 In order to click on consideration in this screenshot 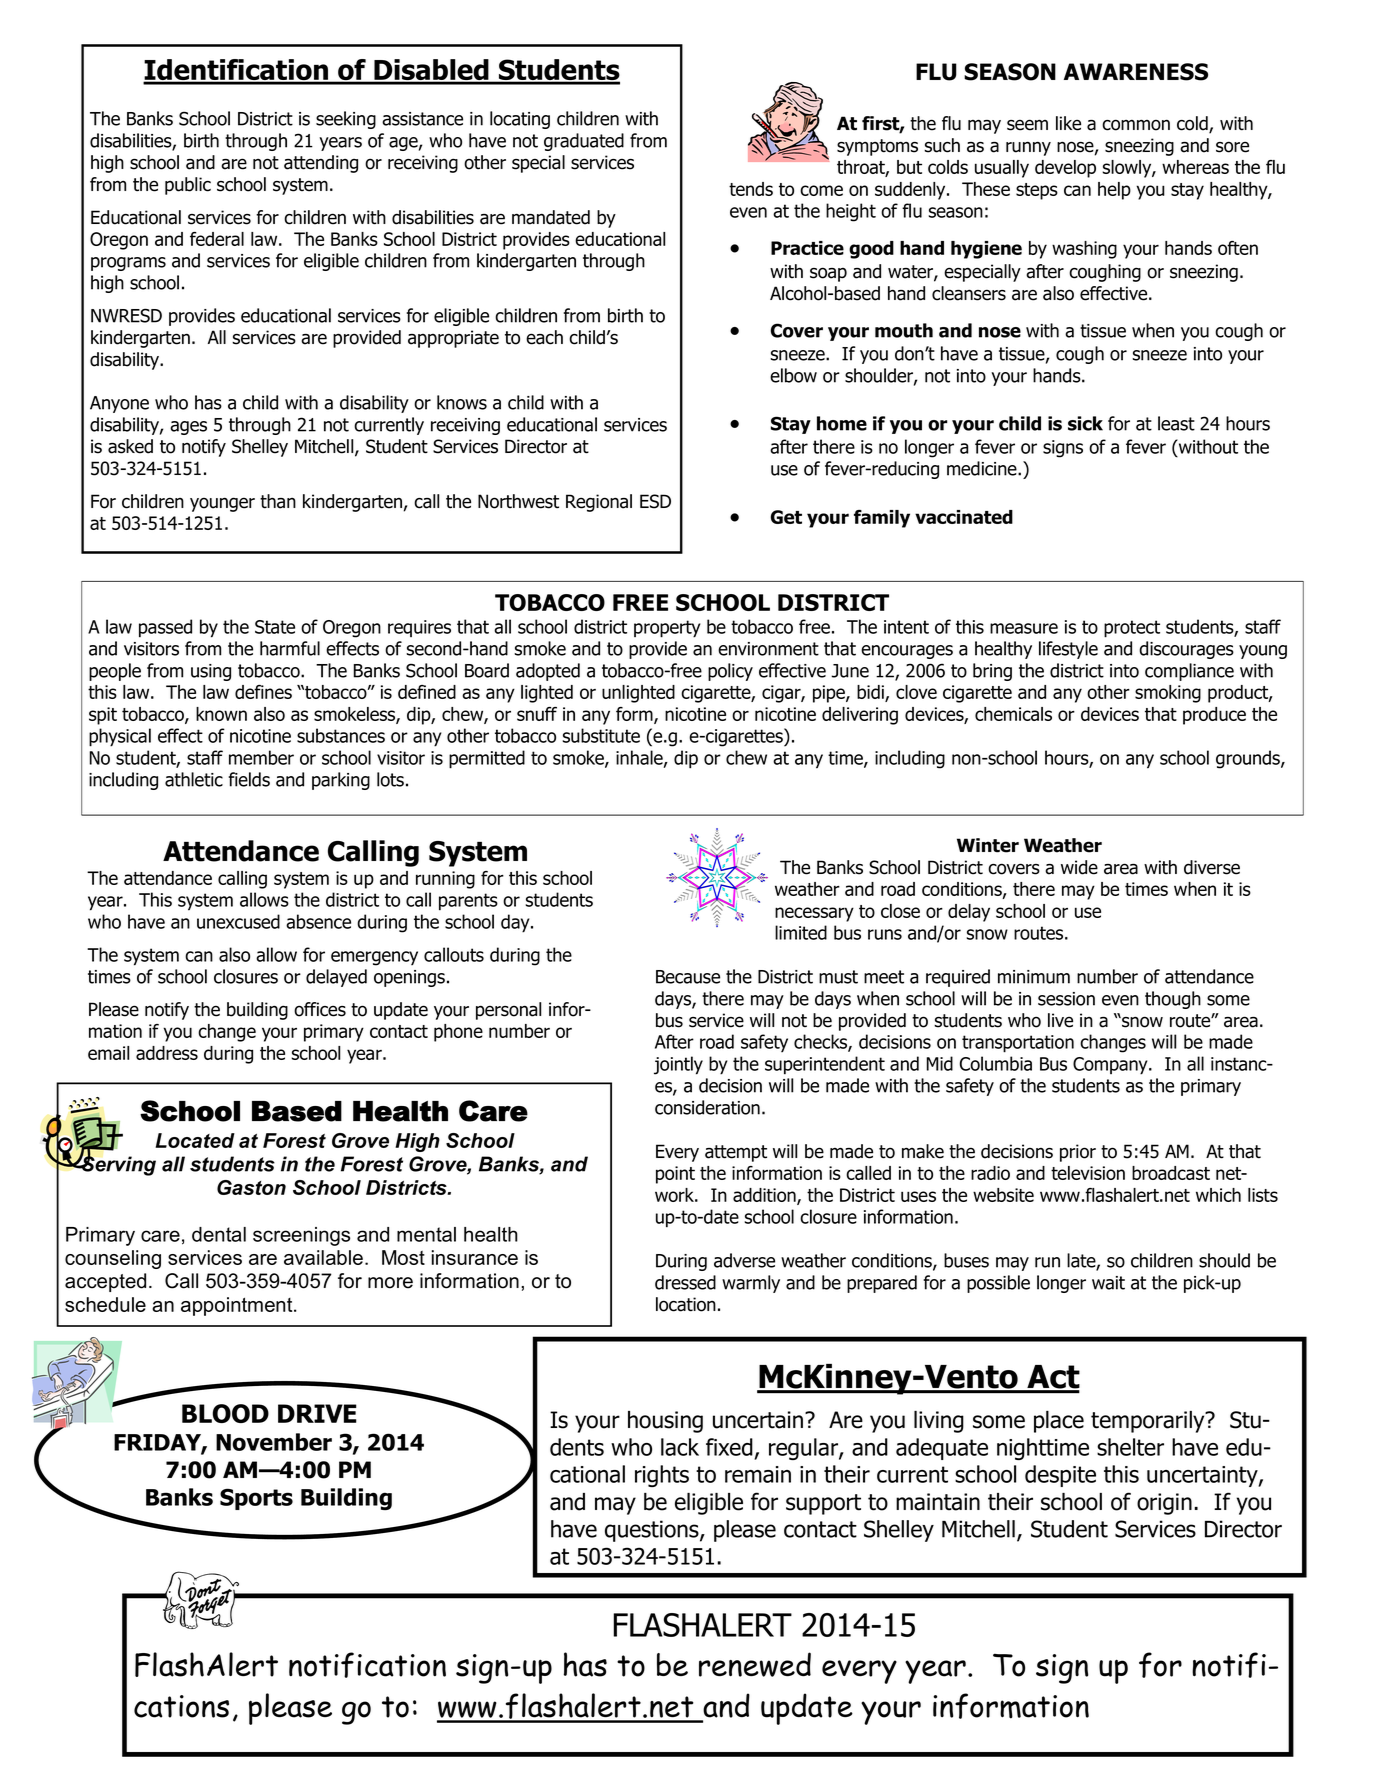, I will do `click(707, 1107)`.
